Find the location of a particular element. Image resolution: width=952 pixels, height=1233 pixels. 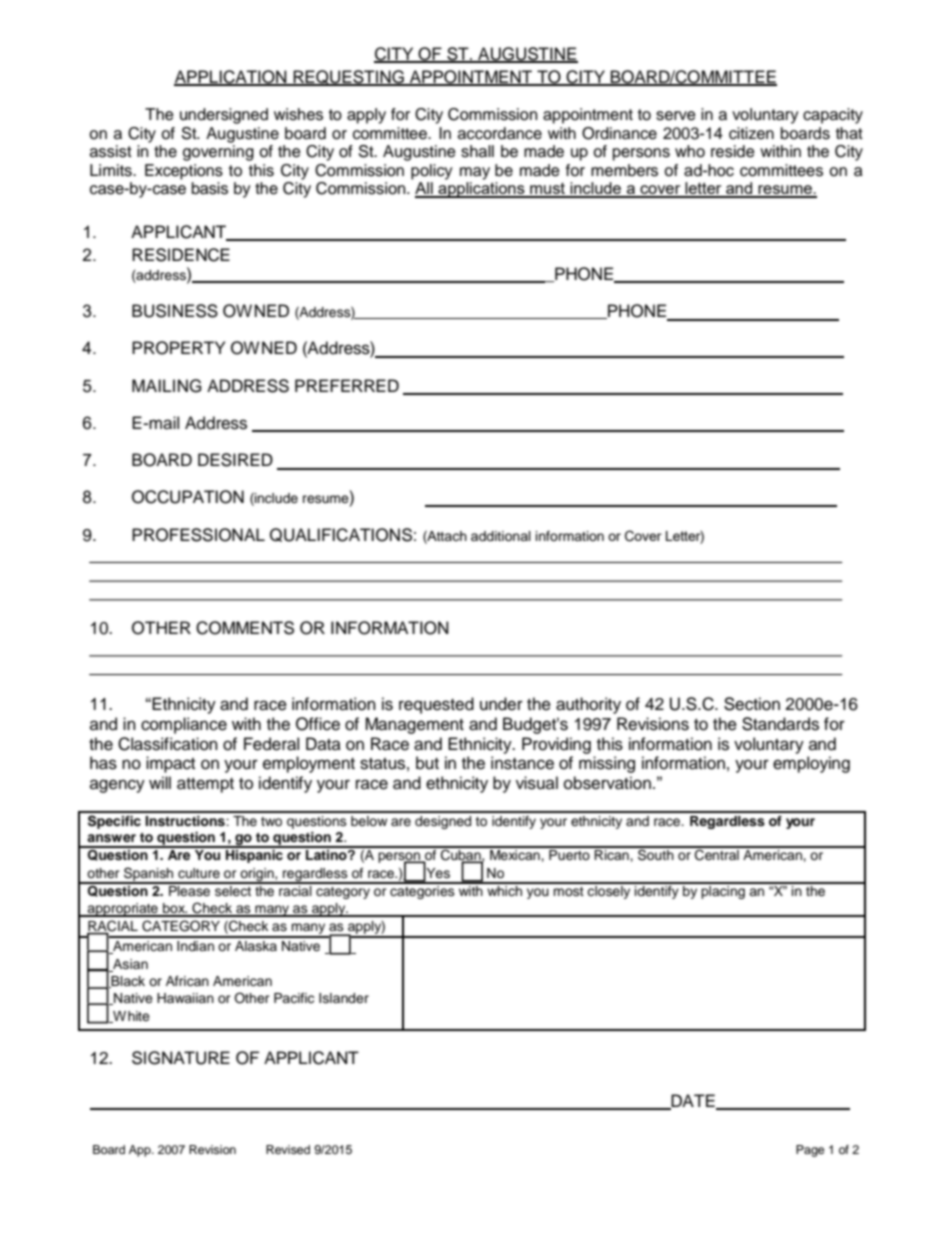

OCCUPATION is located at coordinates (188, 497).
